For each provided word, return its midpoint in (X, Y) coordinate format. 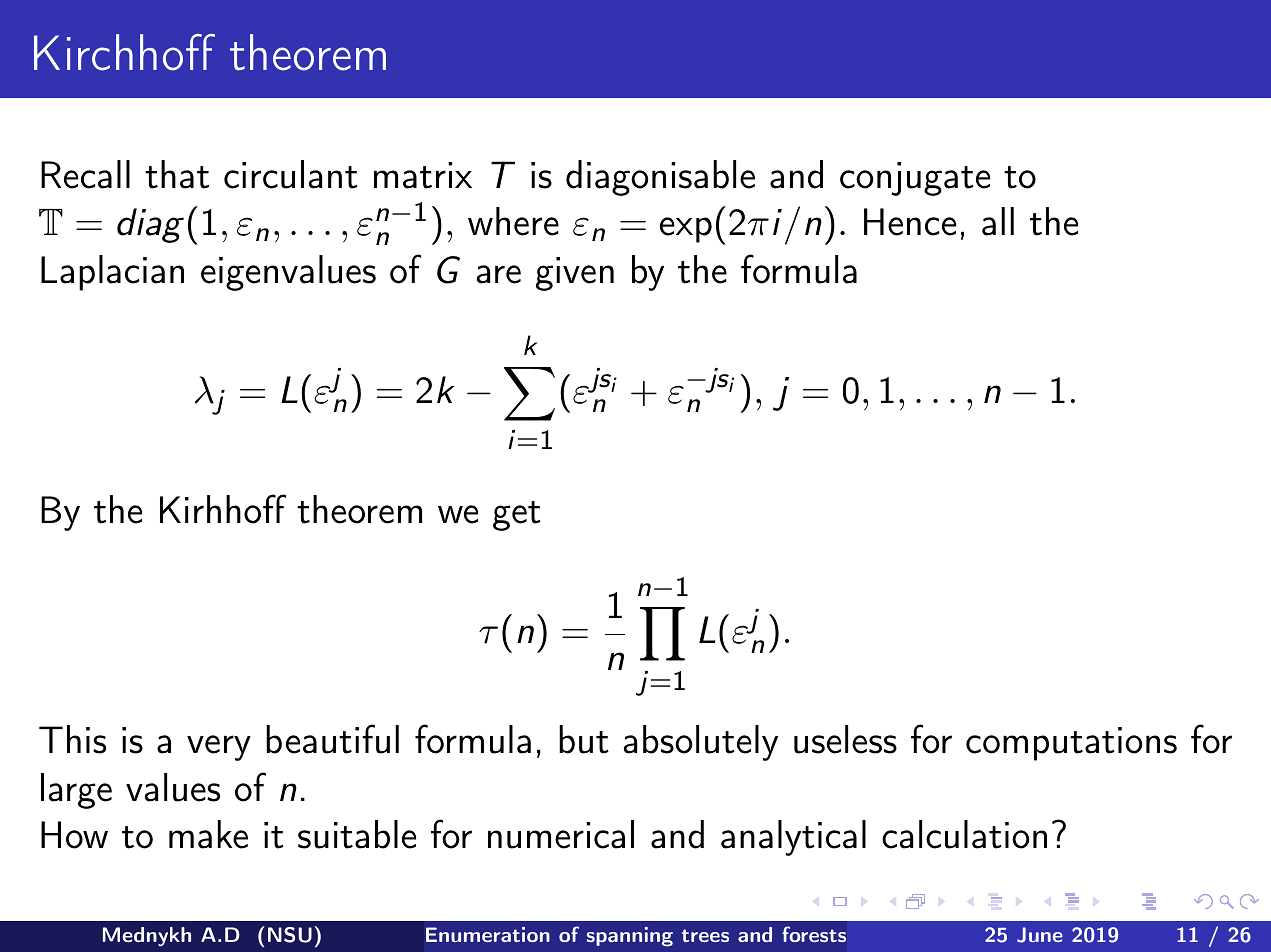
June (1040, 935)
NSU (290, 935)
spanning (629, 937)
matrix (423, 175)
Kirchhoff (124, 52)
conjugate (915, 179)
